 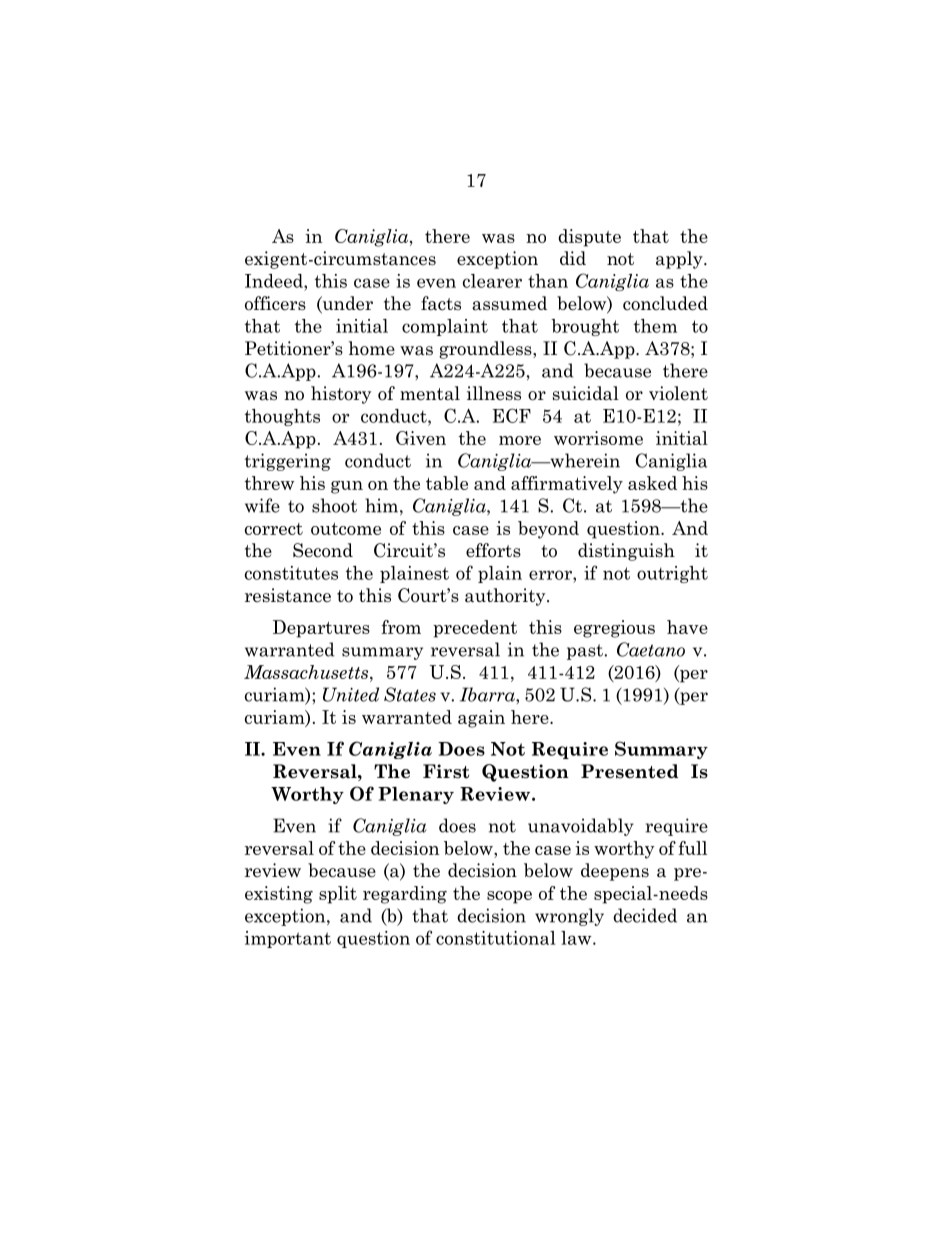 I want to click on clearer, so click(x=492, y=281).
